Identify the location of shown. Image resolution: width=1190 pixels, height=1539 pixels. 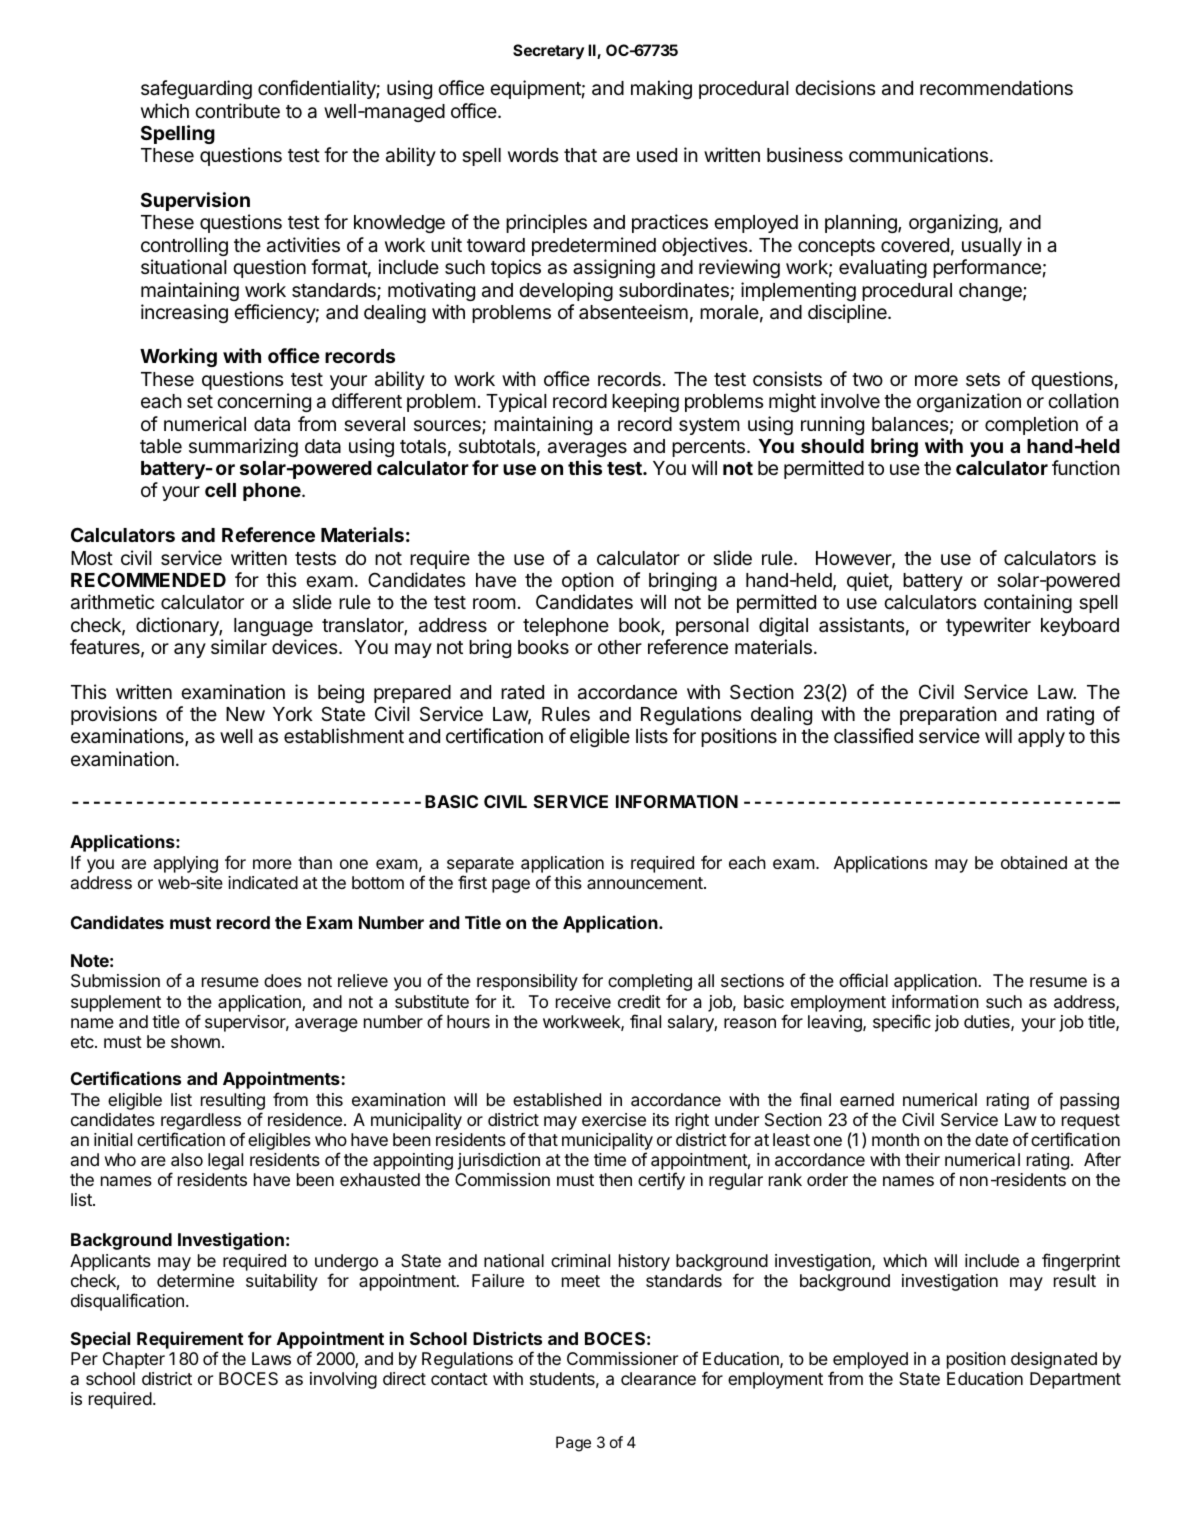
(195, 1041).
